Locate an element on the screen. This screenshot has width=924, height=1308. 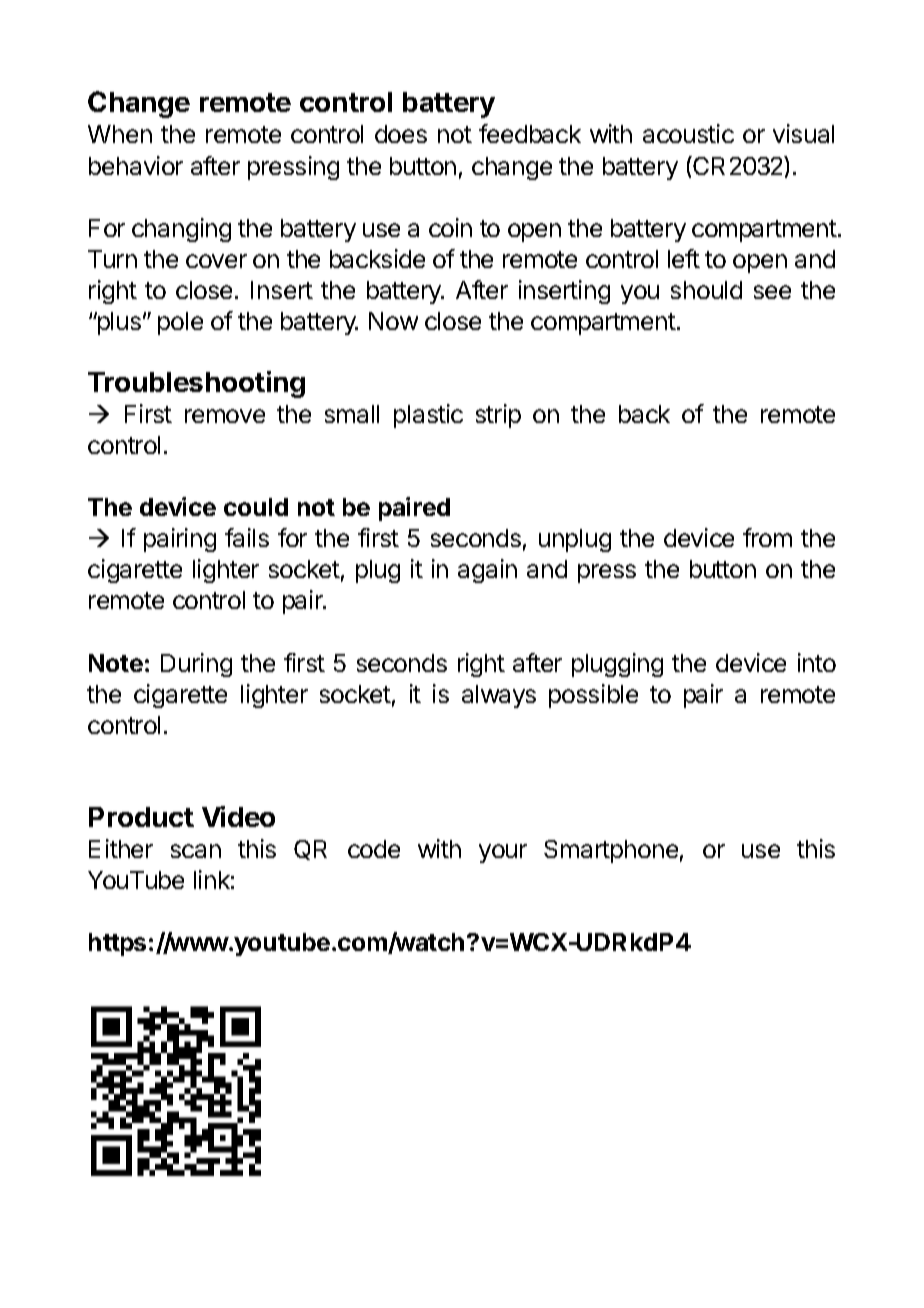
strip is located at coordinates (498, 416).
